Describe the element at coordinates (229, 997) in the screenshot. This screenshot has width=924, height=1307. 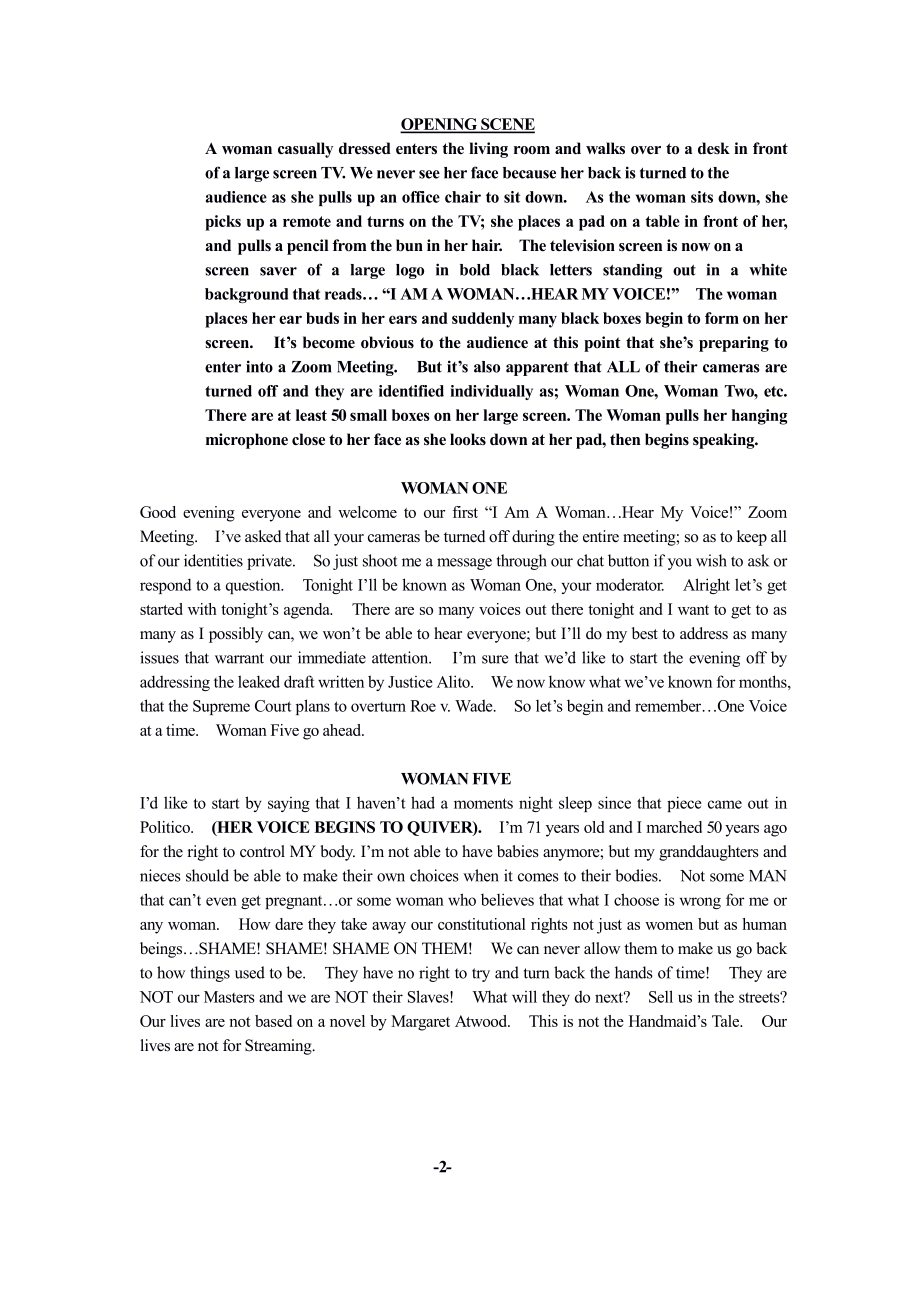
I see `Masters` at that location.
